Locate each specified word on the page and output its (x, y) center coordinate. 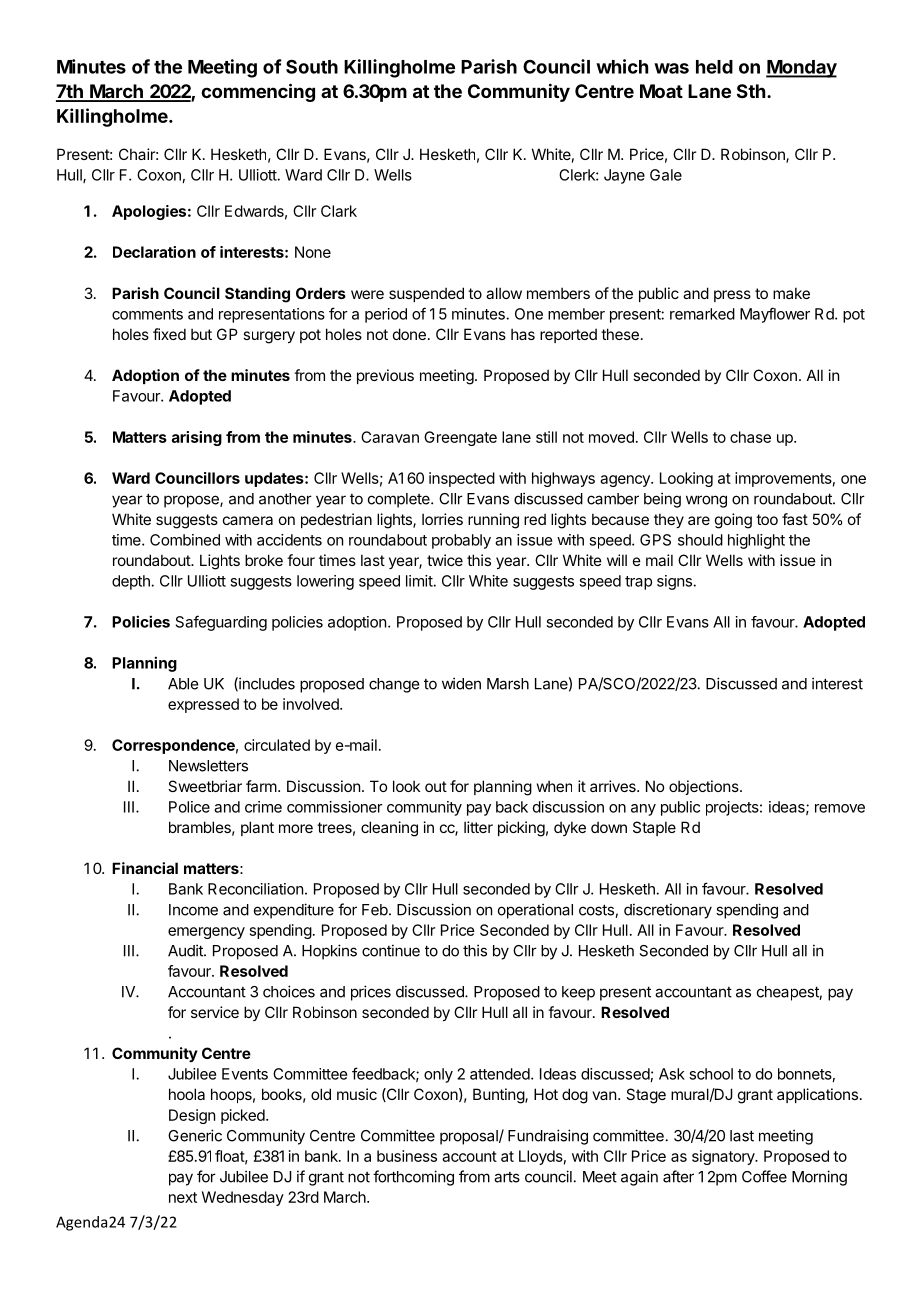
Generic (195, 1135)
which (622, 66)
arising (197, 438)
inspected (462, 479)
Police (189, 807)
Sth (751, 91)
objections (705, 787)
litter (478, 827)
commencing (258, 92)
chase (750, 437)
